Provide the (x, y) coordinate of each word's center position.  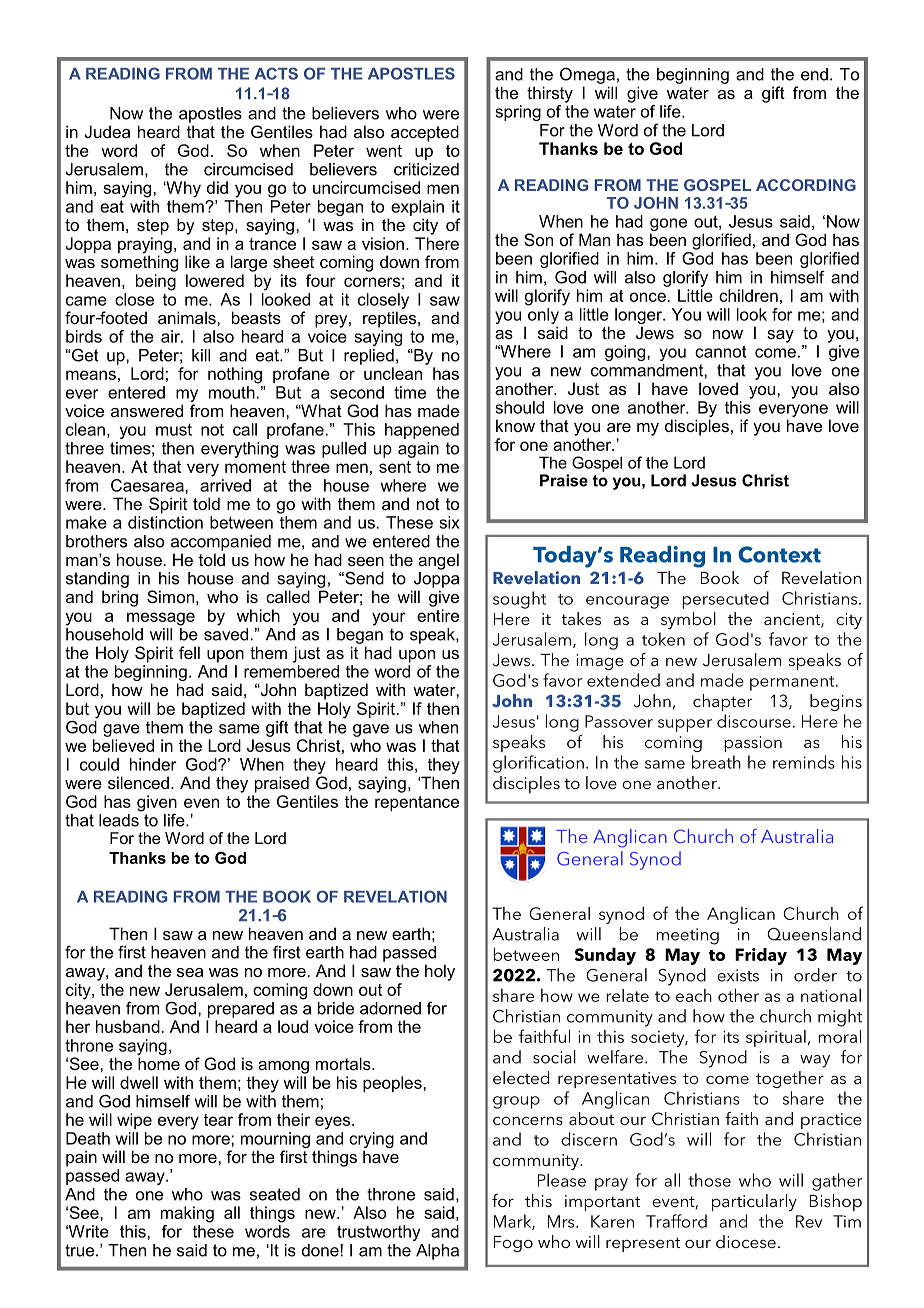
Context (779, 554)
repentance (417, 803)
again (418, 450)
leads (120, 819)
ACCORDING (806, 185)
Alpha (437, 1252)
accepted (425, 133)
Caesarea (148, 485)
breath (716, 762)
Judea (107, 131)
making (187, 1214)
